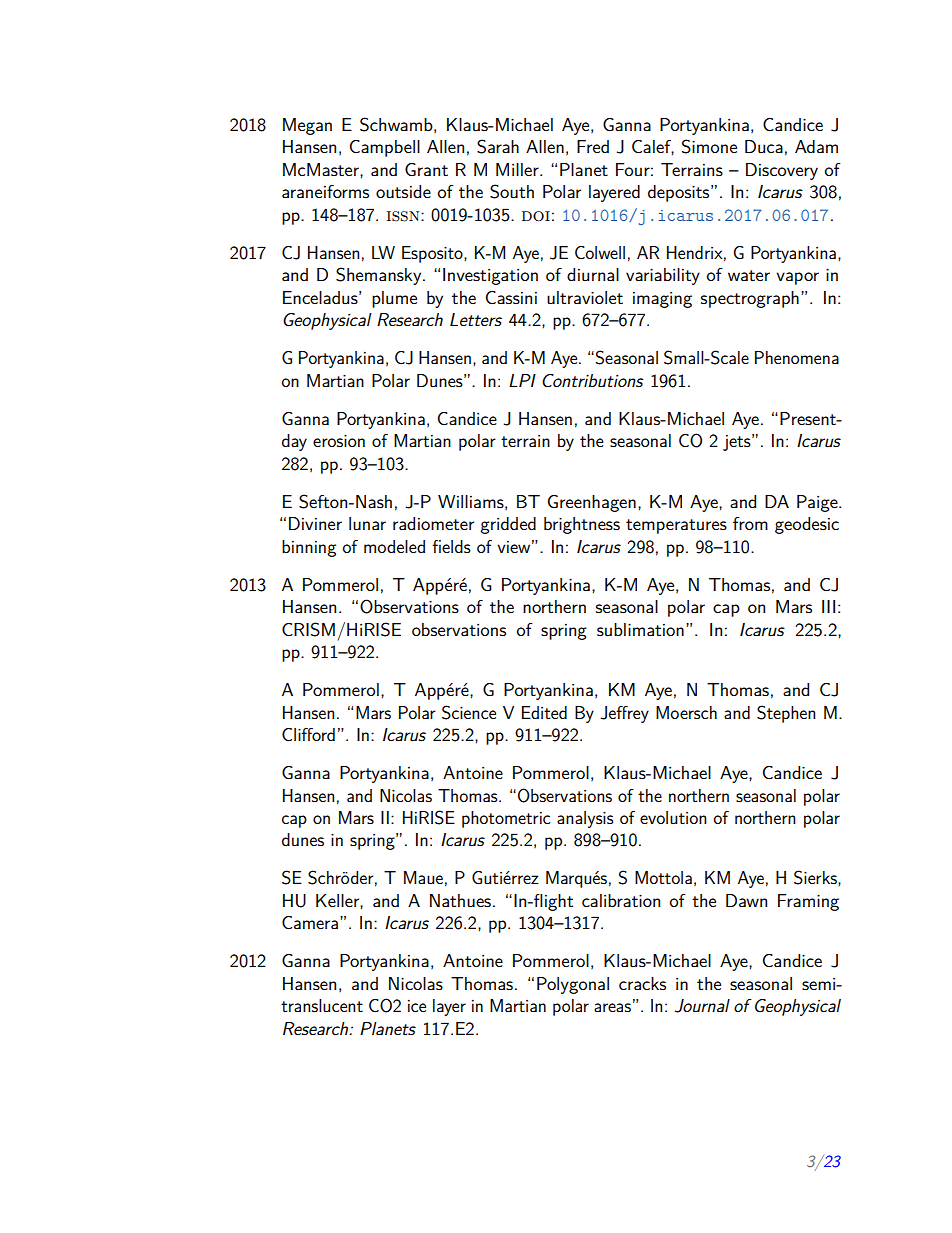 This screenshot has height=1233, width=952. I want to click on Fred, so click(593, 146).
